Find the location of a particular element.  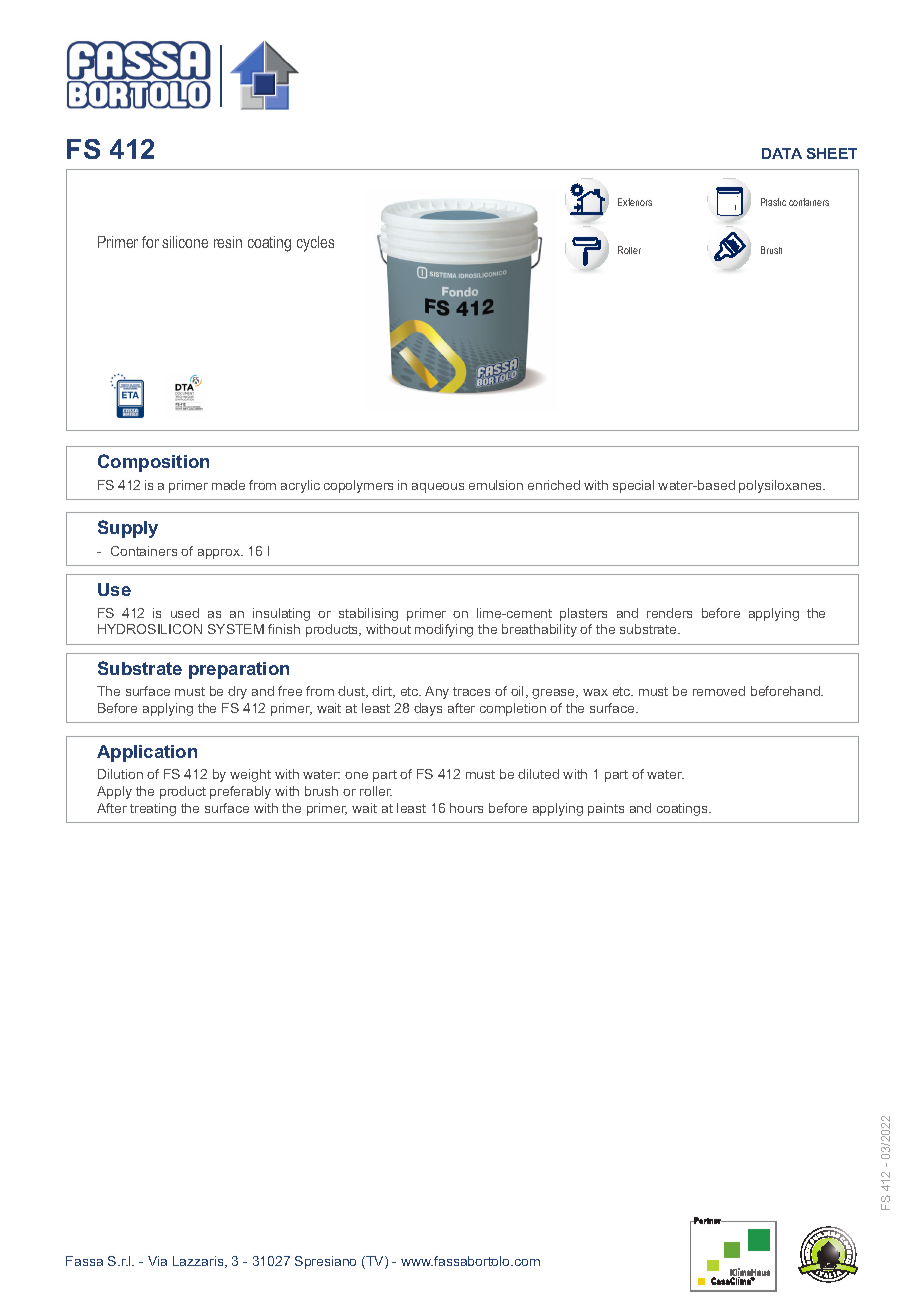

paints is located at coordinates (606, 809).
